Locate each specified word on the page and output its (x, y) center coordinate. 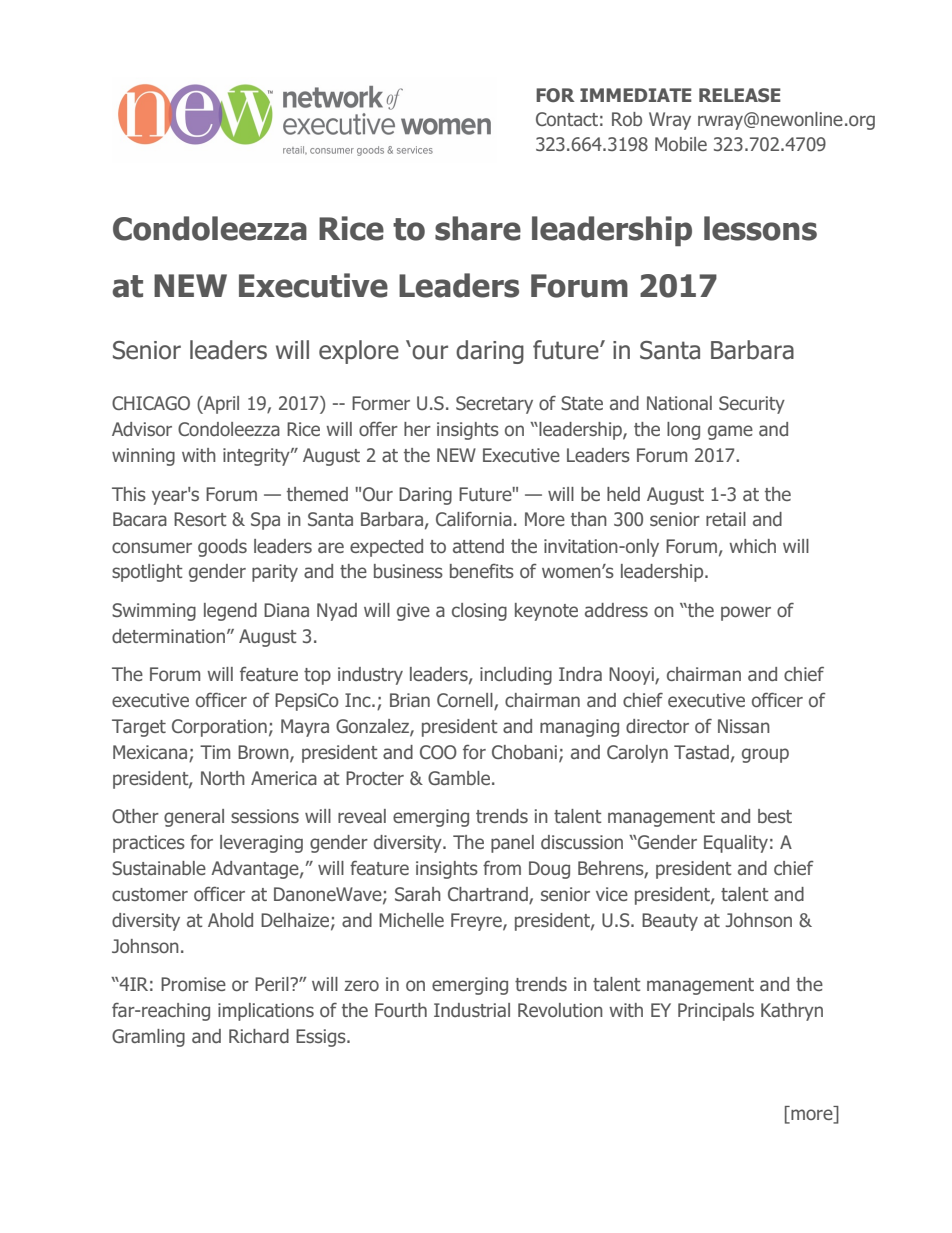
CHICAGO (151, 403)
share (478, 228)
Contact (567, 119)
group (765, 755)
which (752, 546)
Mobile (681, 144)
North (223, 778)
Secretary (494, 405)
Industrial (472, 1010)
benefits (482, 571)
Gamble (459, 778)
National (679, 403)
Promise (193, 984)
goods (222, 548)
